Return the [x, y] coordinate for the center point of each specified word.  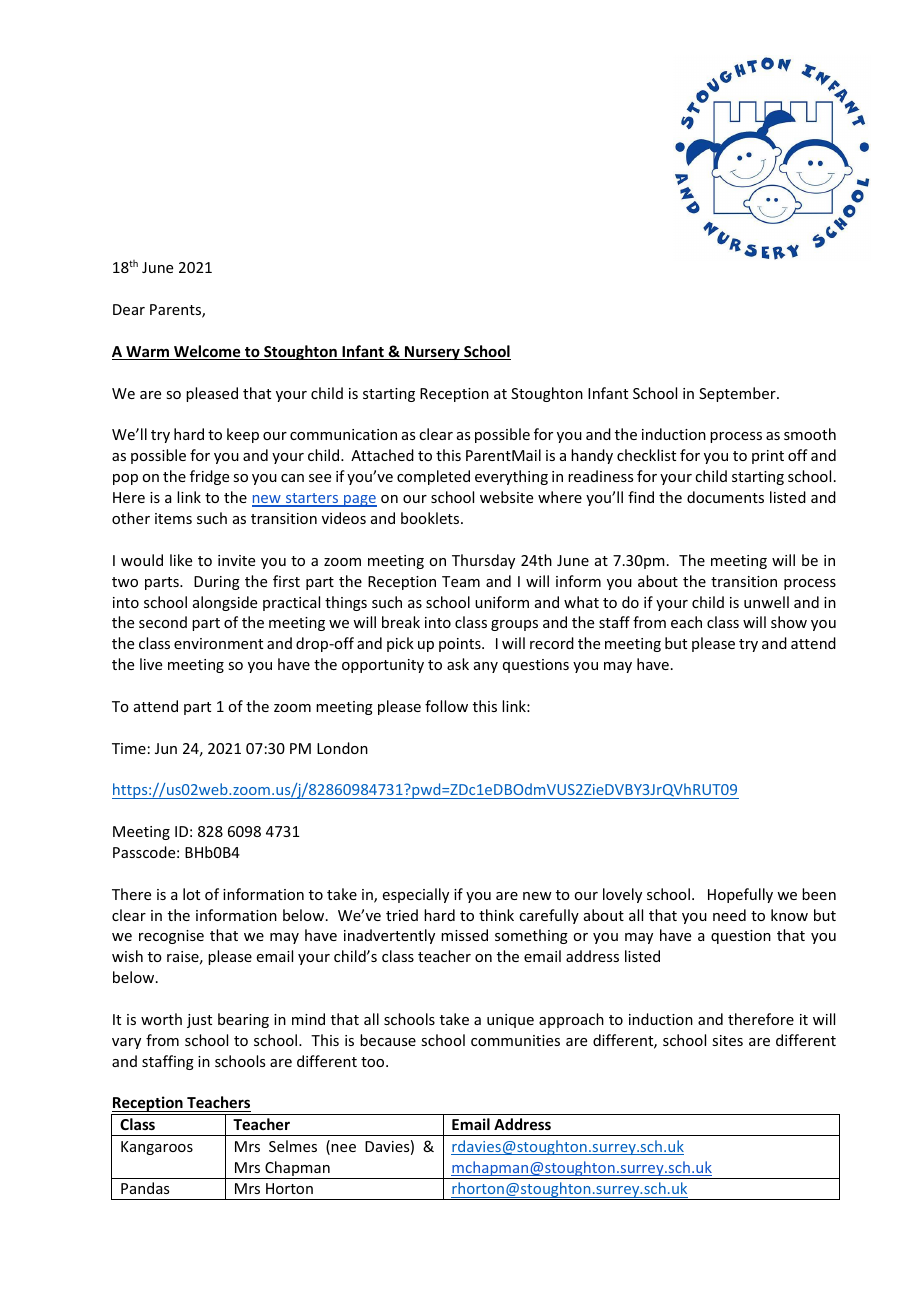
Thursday [483, 561]
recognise [171, 937]
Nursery [432, 353]
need [729, 915]
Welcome [207, 352]
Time [129, 748]
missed [464, 935]
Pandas [145, 1188]
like [181, 560]
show [789, 622]
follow [446, 706]
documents [725, 497]
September [738, 394]
